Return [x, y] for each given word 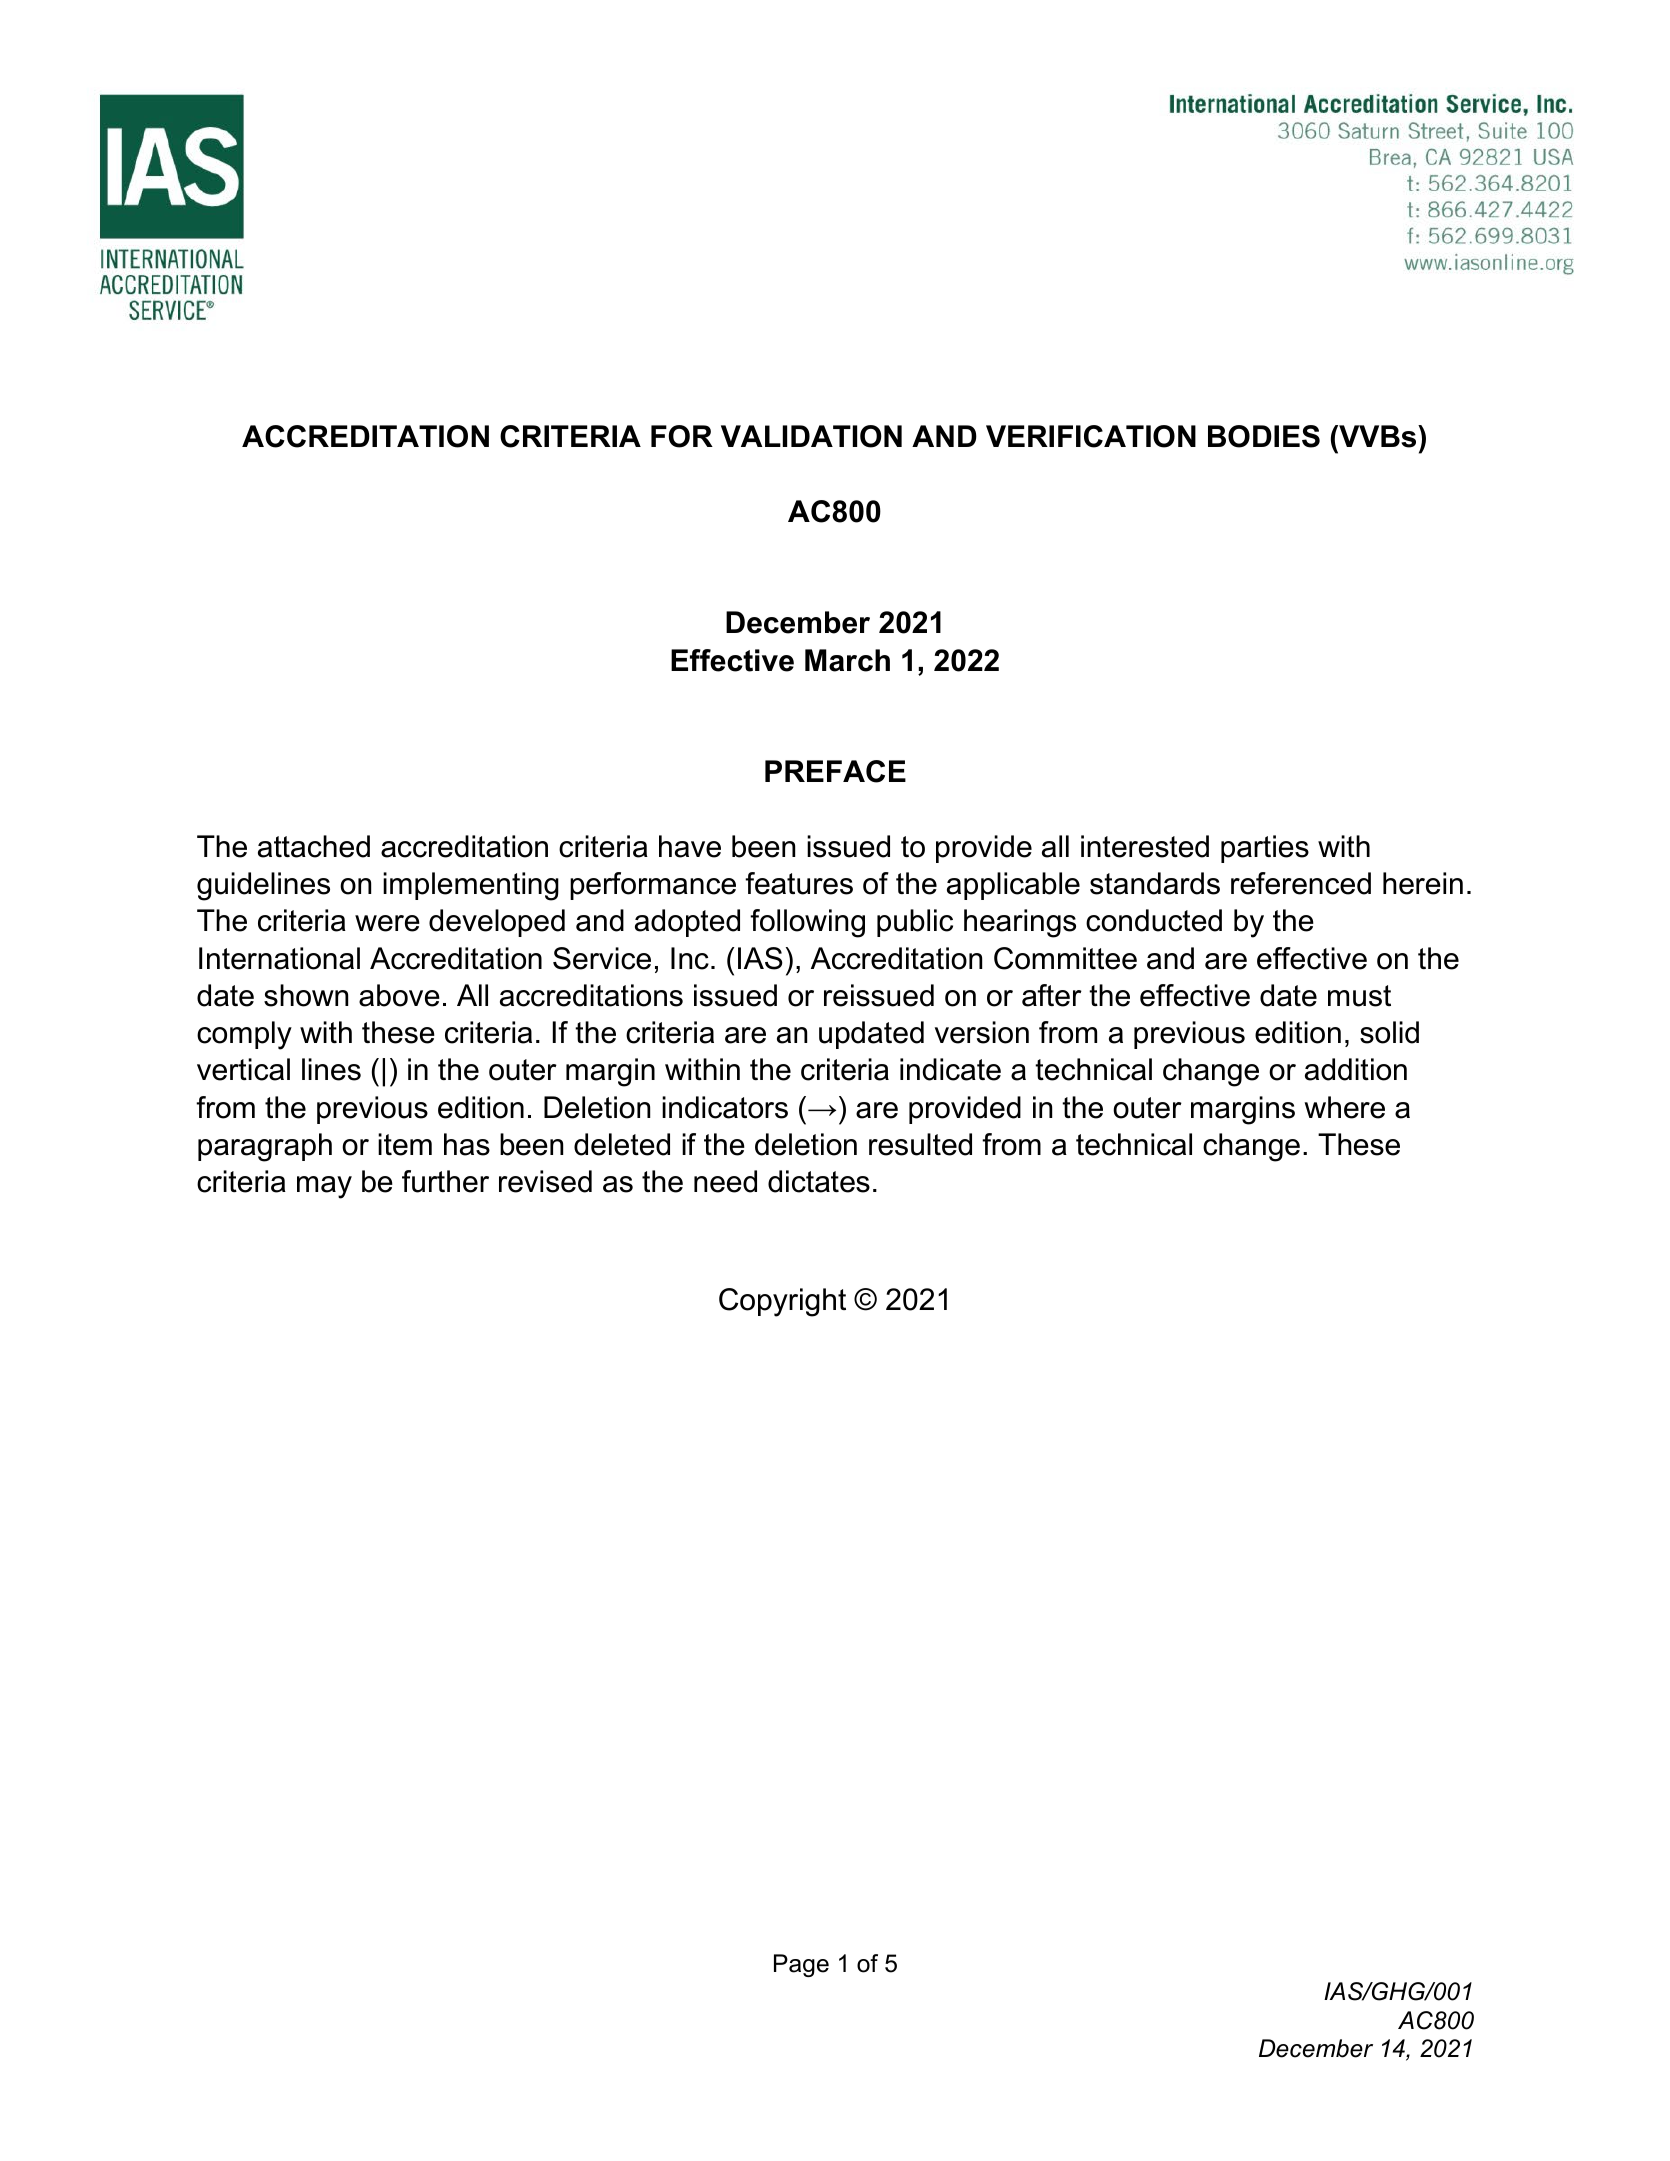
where [1344, 1107]
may [324, 1187]
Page [801, 1965]
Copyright [782, 1302]
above [399, 995]
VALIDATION [811, 436]
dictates [819, 1181]
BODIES [1264, 436]
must [1359, 996]
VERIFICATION [1091, 436]
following [807, 923]
